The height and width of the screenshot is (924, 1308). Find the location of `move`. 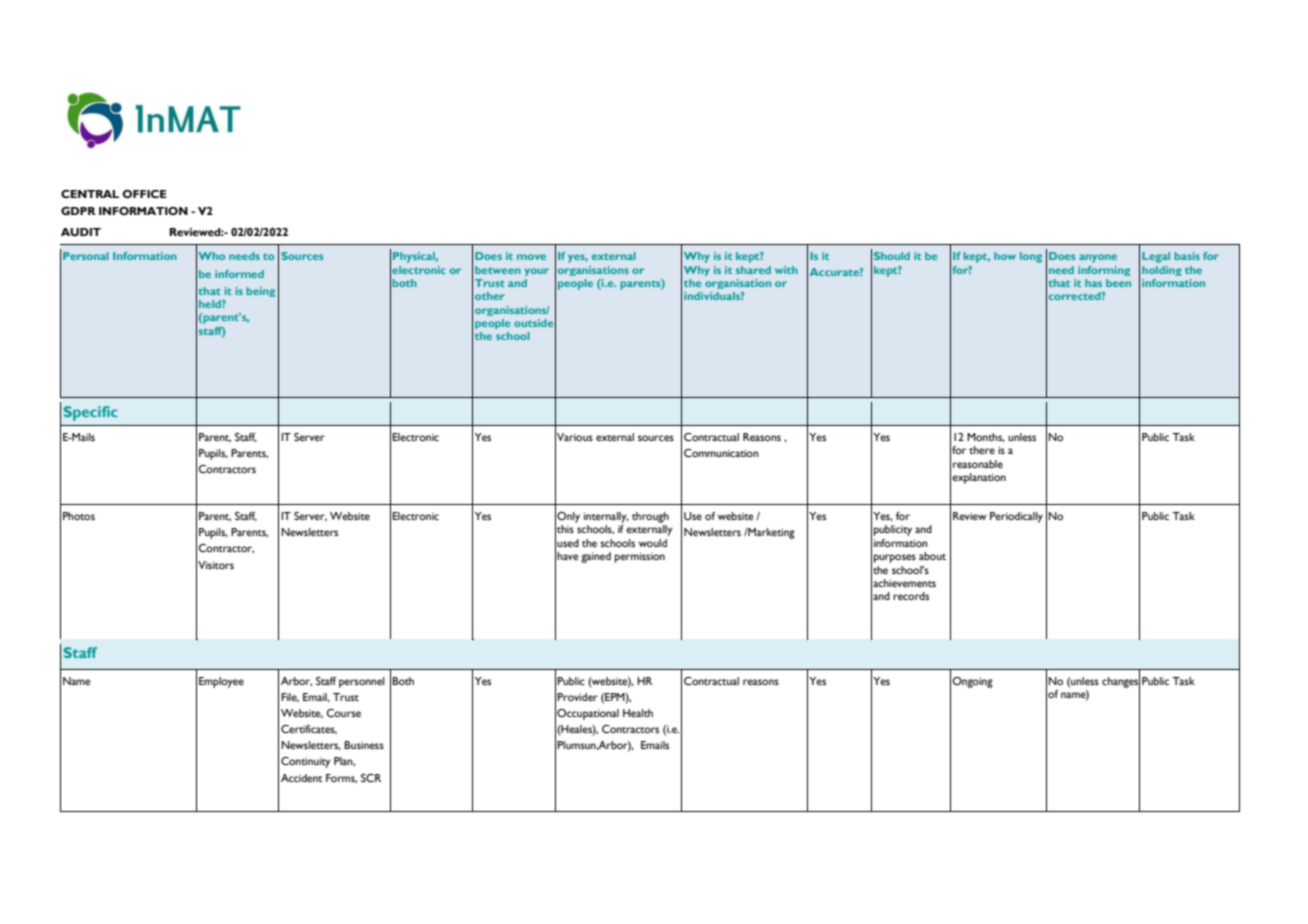

move is located at coordinates (531, 257).
